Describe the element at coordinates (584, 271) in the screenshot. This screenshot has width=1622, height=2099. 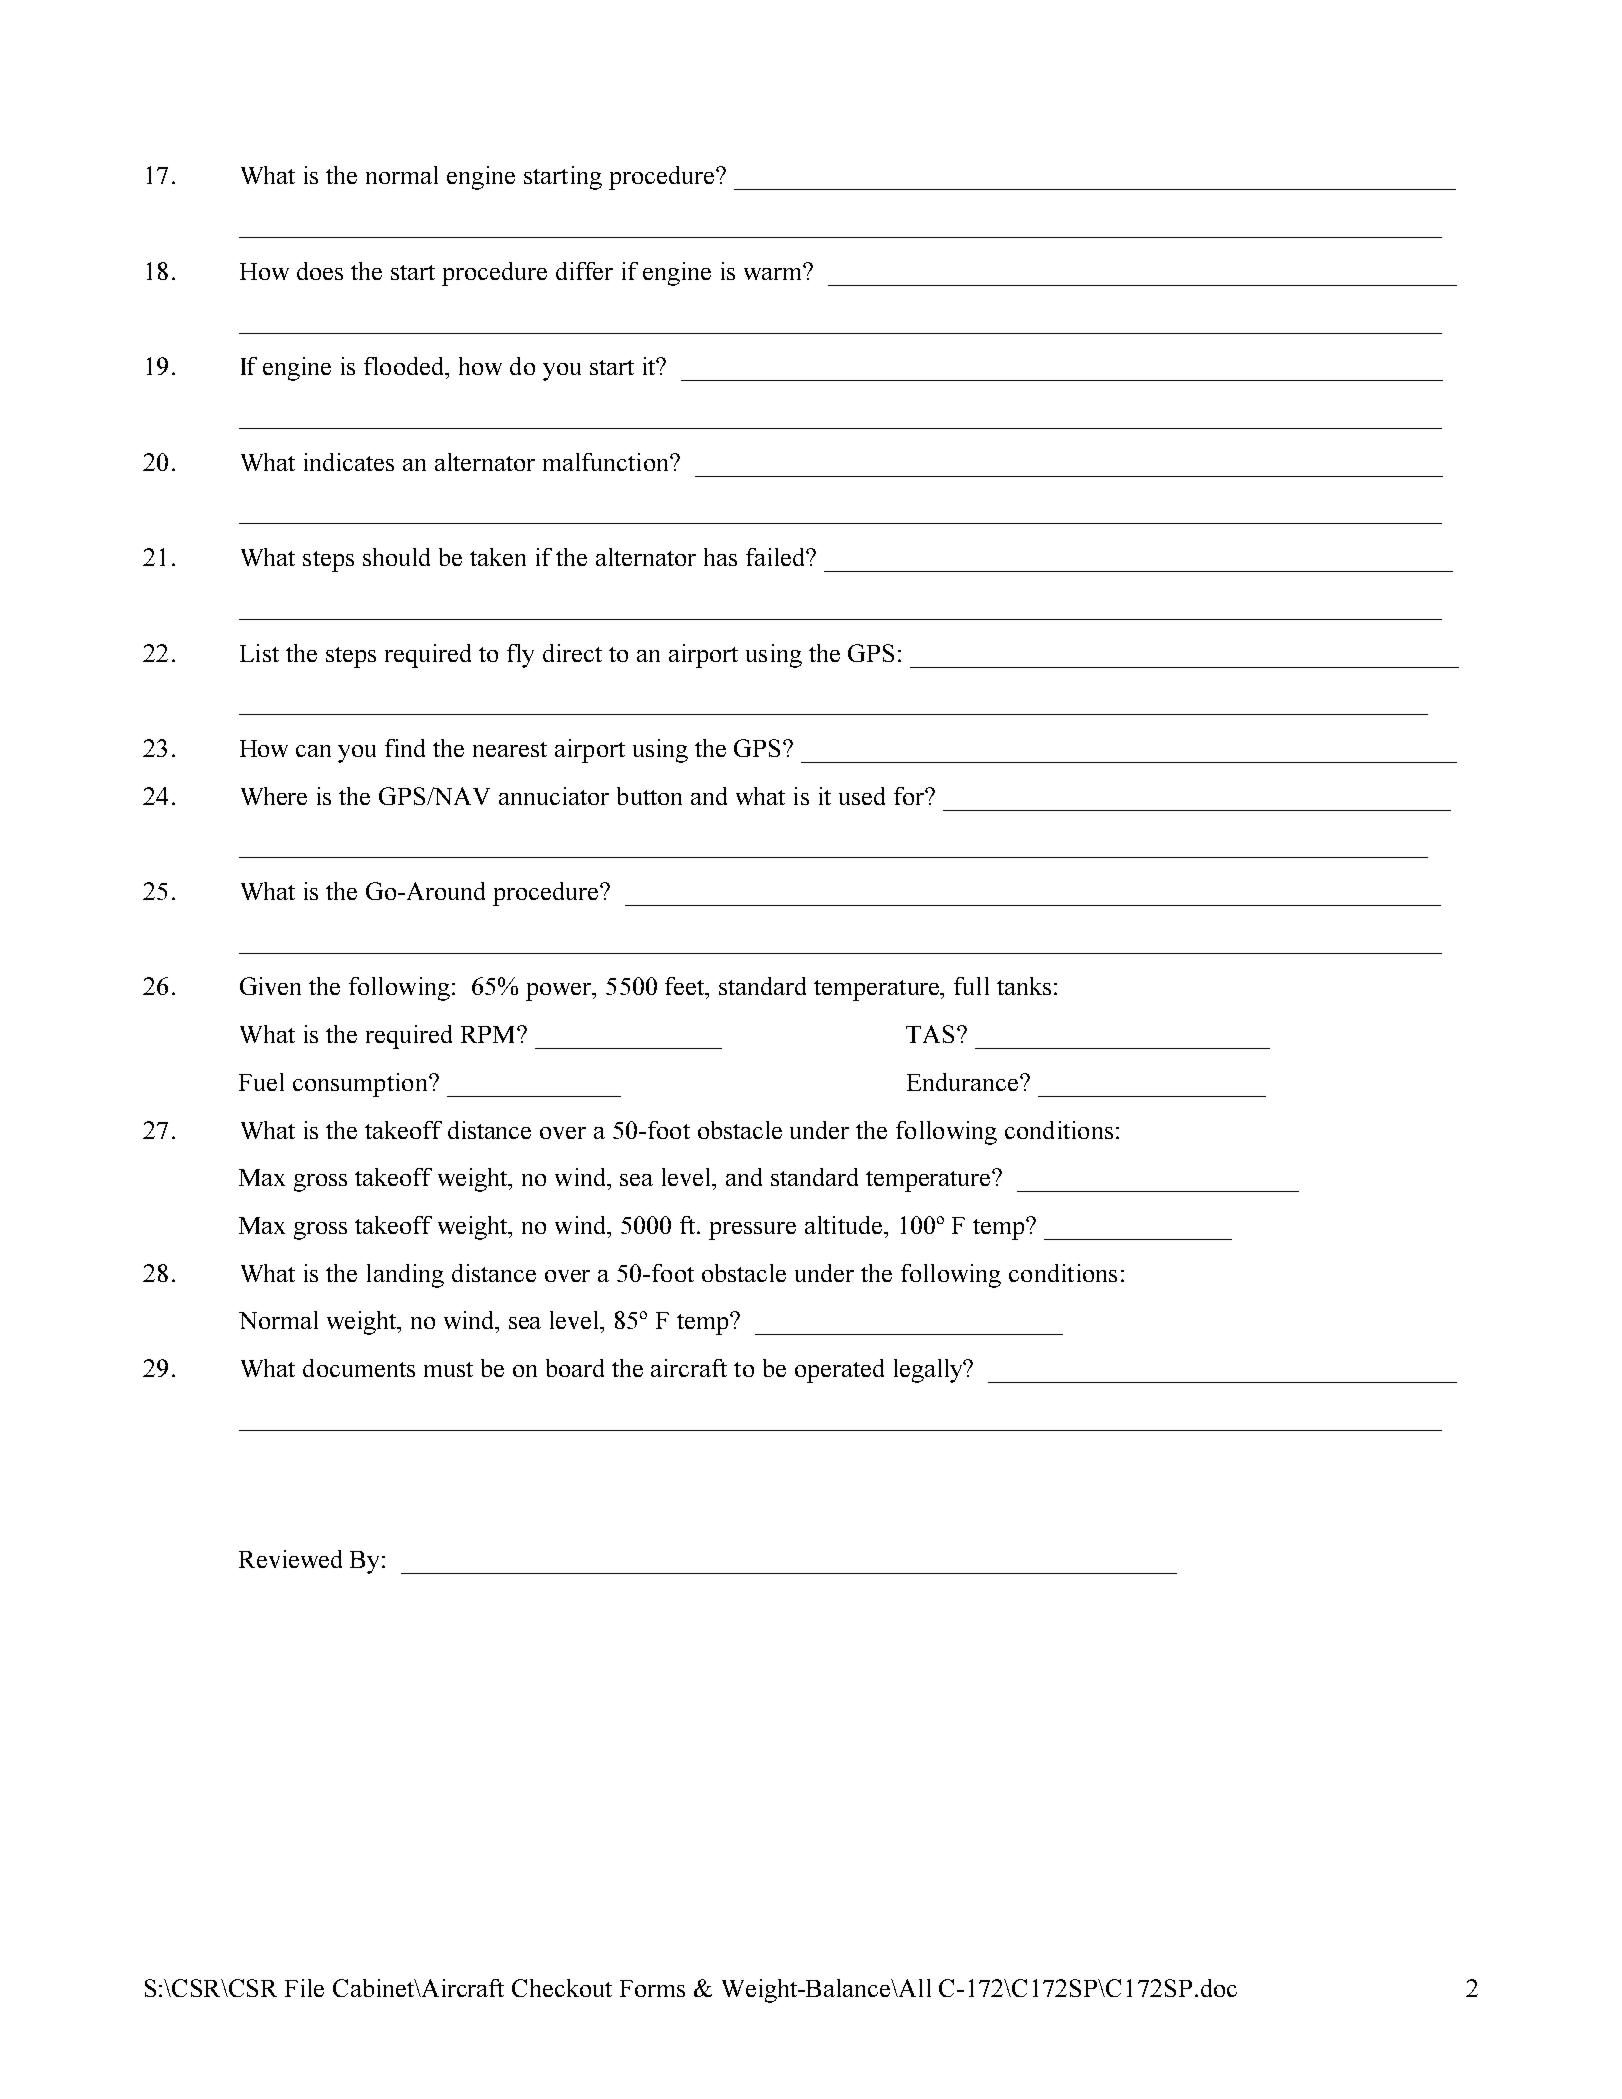
I see `differ` at that location.
